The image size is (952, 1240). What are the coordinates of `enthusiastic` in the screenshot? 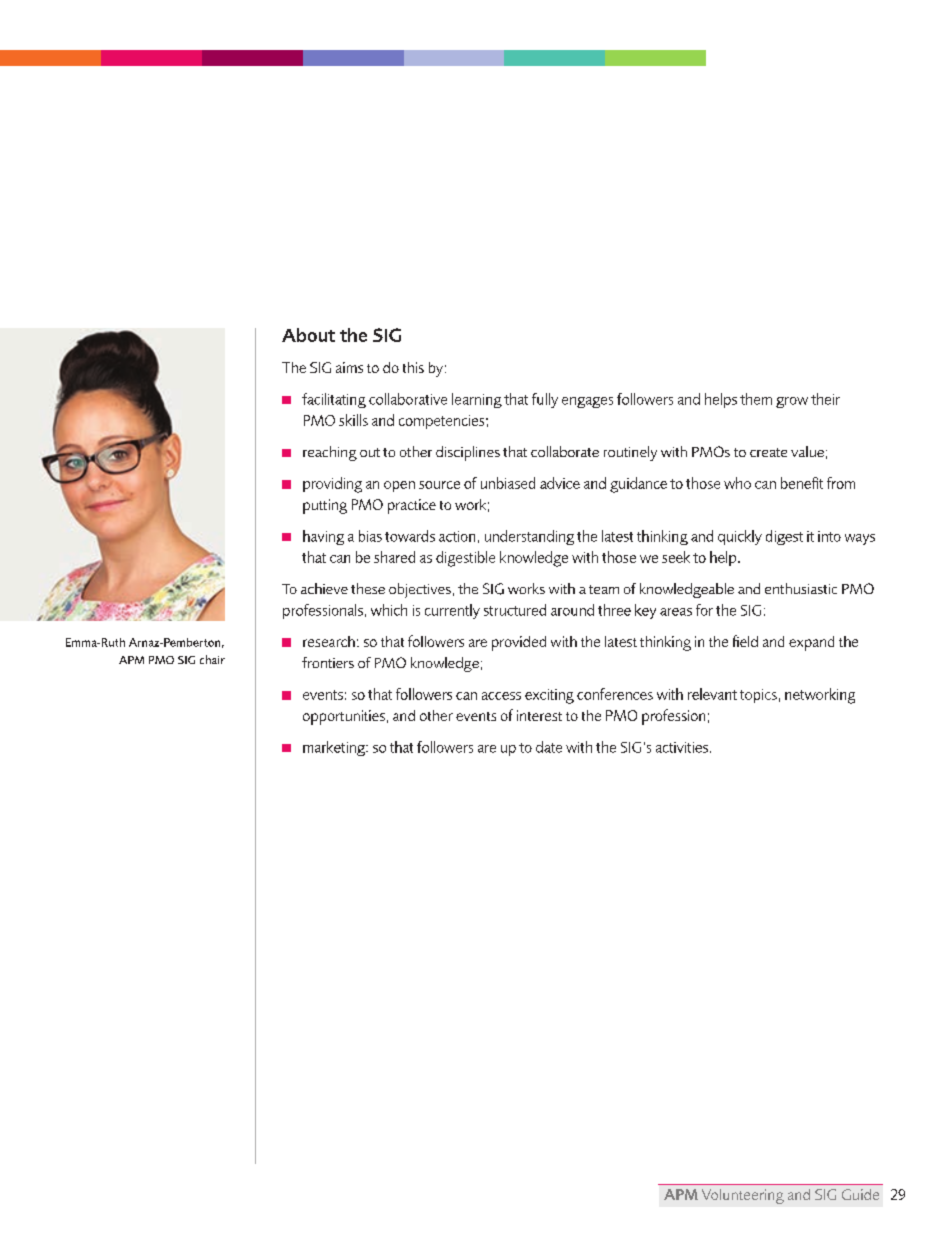 It's located at (801, 588).
